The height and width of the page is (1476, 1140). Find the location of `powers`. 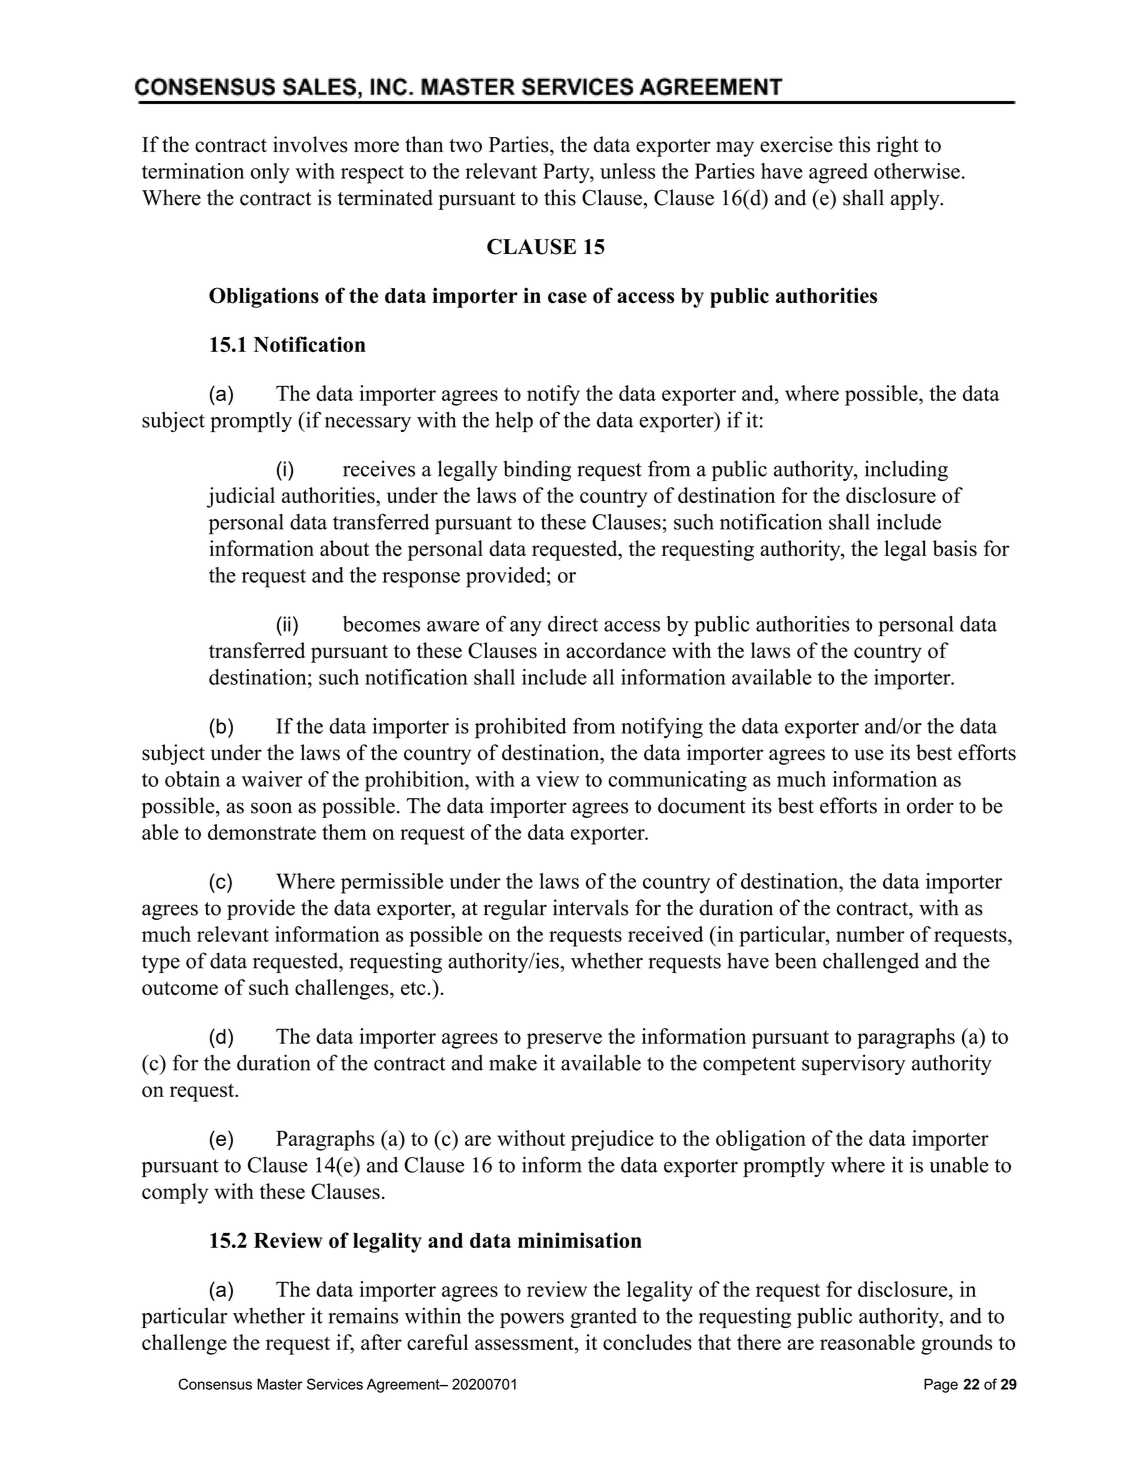

powers is located at coordinates (532, 1320).
